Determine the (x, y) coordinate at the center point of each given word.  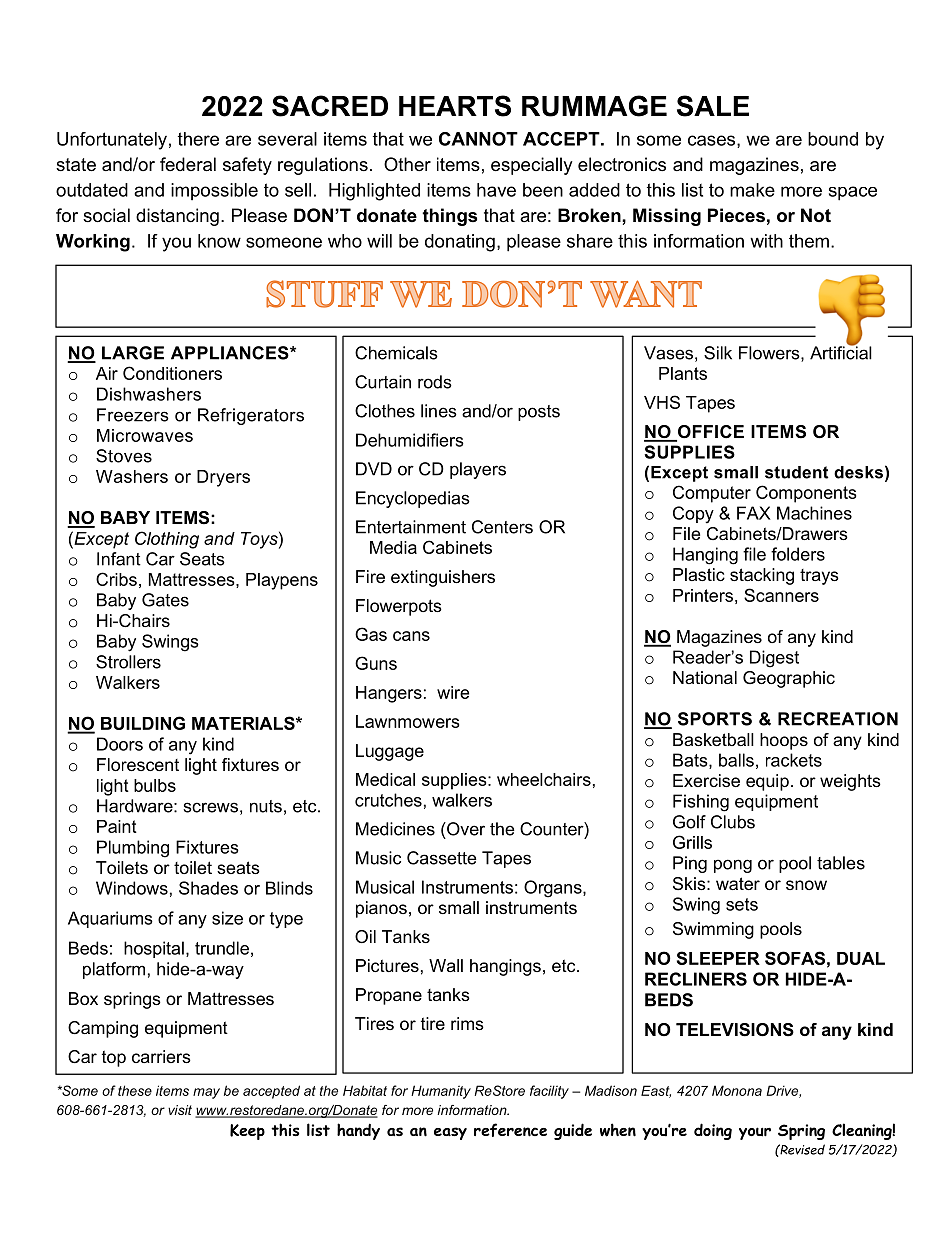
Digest (774, 659)
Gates (165, 600)
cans (411, 636)
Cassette (442, 858)
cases (713, 141)
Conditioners (172, 373)
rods (435, 382)
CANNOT (478, 139)
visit (180, 1110)
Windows (132, 888)
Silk (718, 353)
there (198, 139)
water (738, 883)
